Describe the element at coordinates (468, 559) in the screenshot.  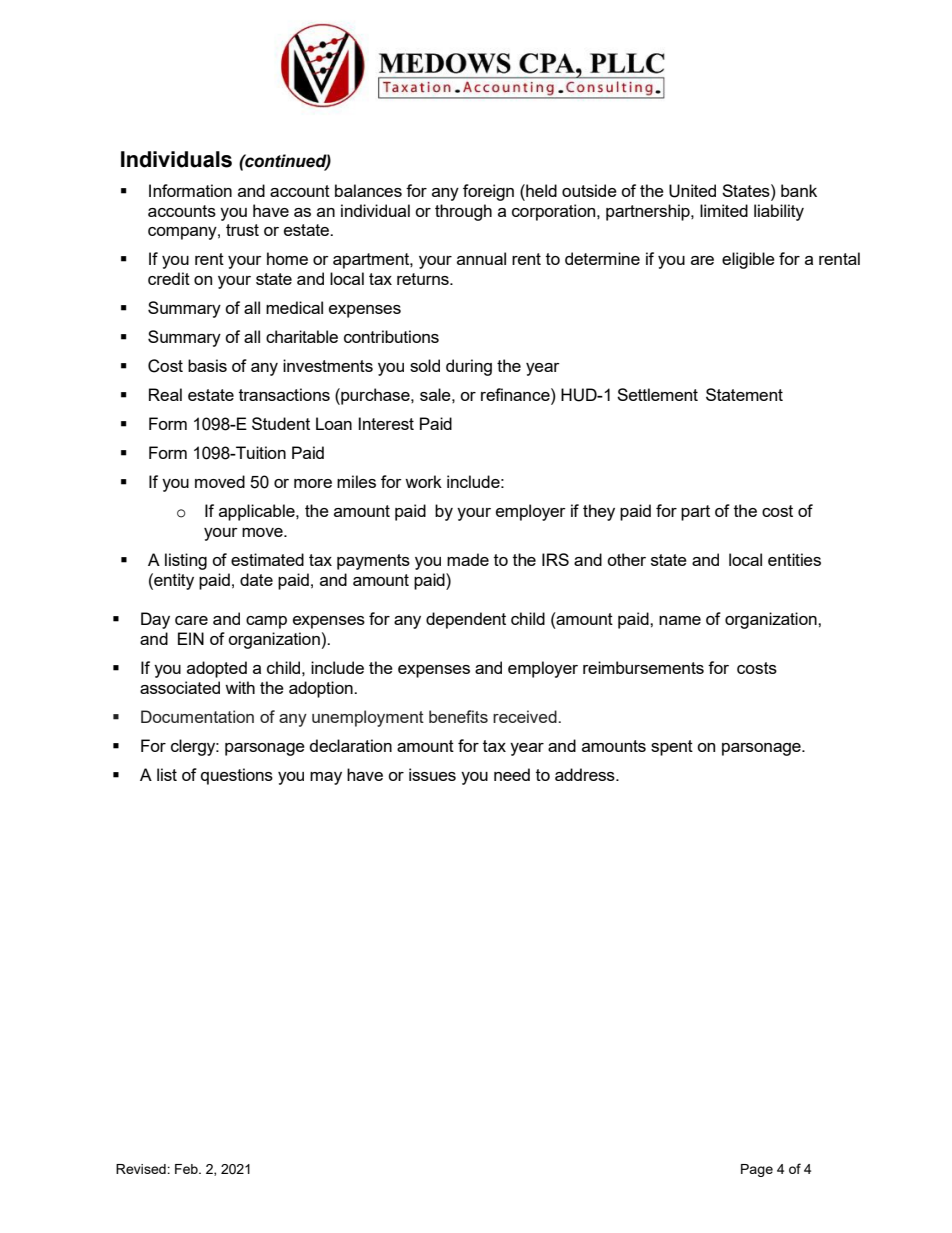
I see `made` at that location.
